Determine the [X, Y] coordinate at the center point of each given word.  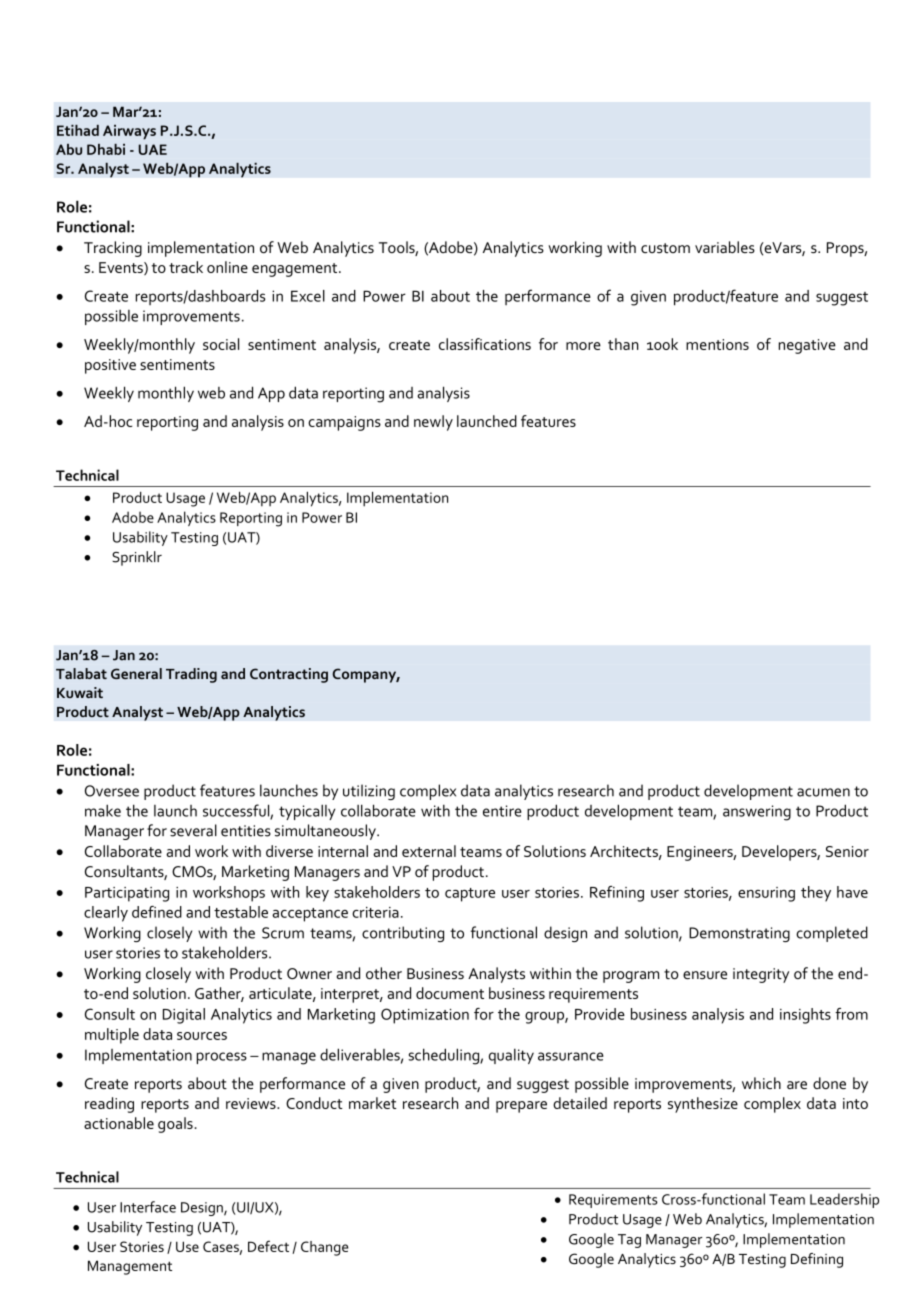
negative [807, 346]
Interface [148, 1207]
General [136, 673]
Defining [817, 1260]
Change [324, 1248]
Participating [127, 894]
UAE [153, 149]
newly [433, 423]
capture [470, 895]
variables [725, 247]
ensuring [766, 894]
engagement [296, 270]
